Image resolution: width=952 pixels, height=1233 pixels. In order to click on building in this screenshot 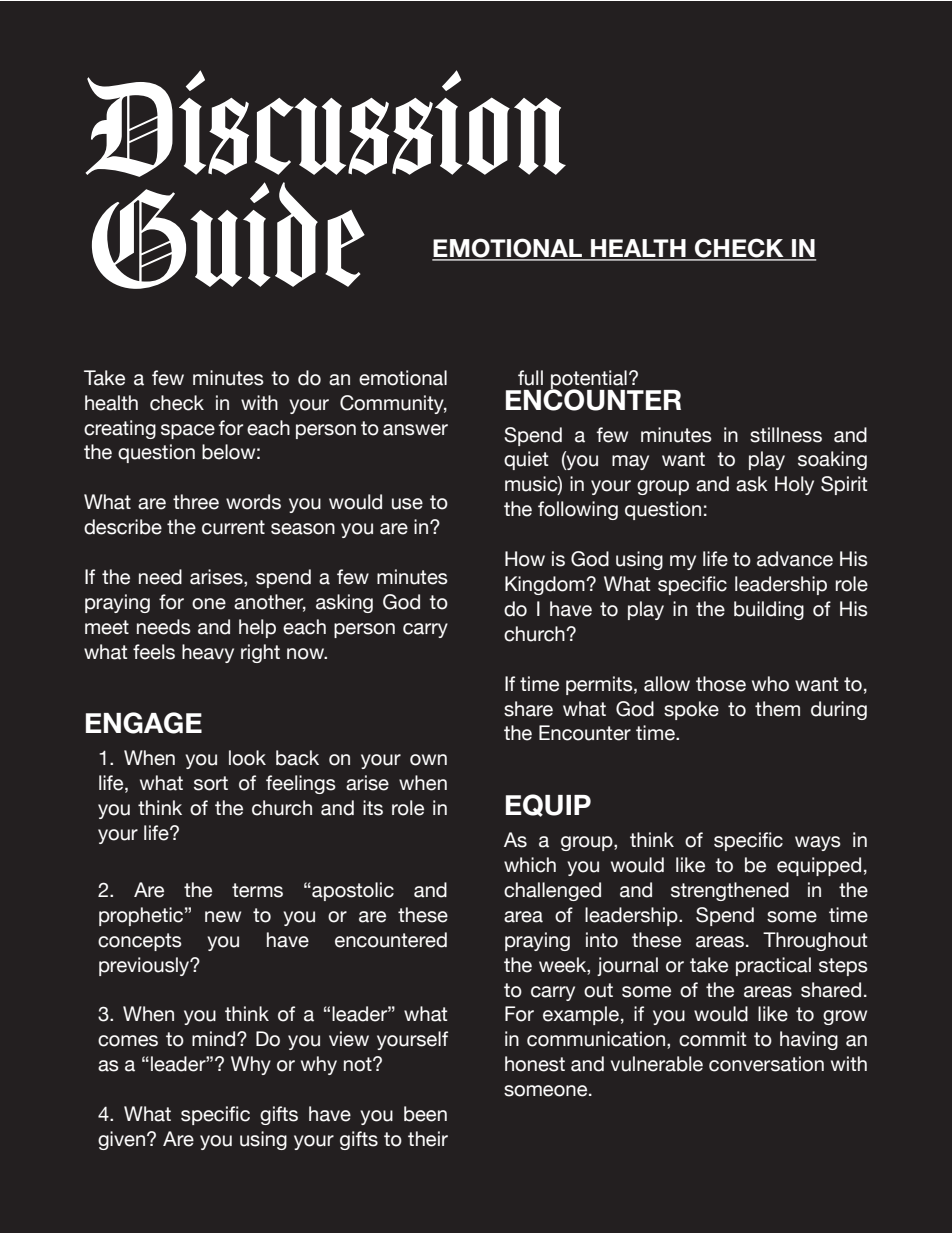, I will do `click(769, 610)`.
